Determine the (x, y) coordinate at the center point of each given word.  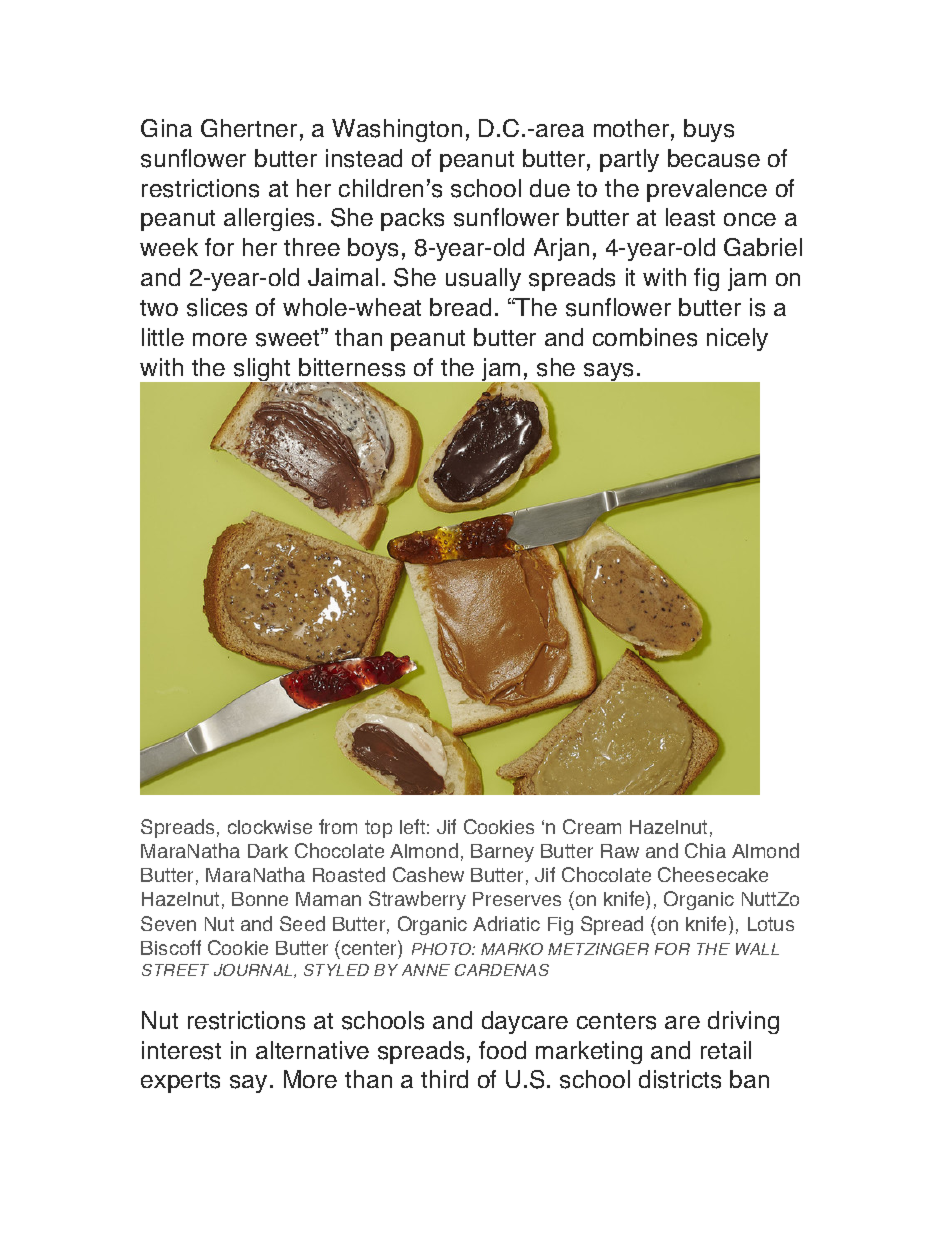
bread (460, 307)
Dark (268, 851)
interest (181, 1050)
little (163, 337)
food (502, 1050)
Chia (705, 850)
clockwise (270, 827)
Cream (592, 826)
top (378, 829)
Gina (166, 128)
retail (726, 1050)
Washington (397, 130)
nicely (737, 339)
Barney (502, 853)
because (714, 158)
